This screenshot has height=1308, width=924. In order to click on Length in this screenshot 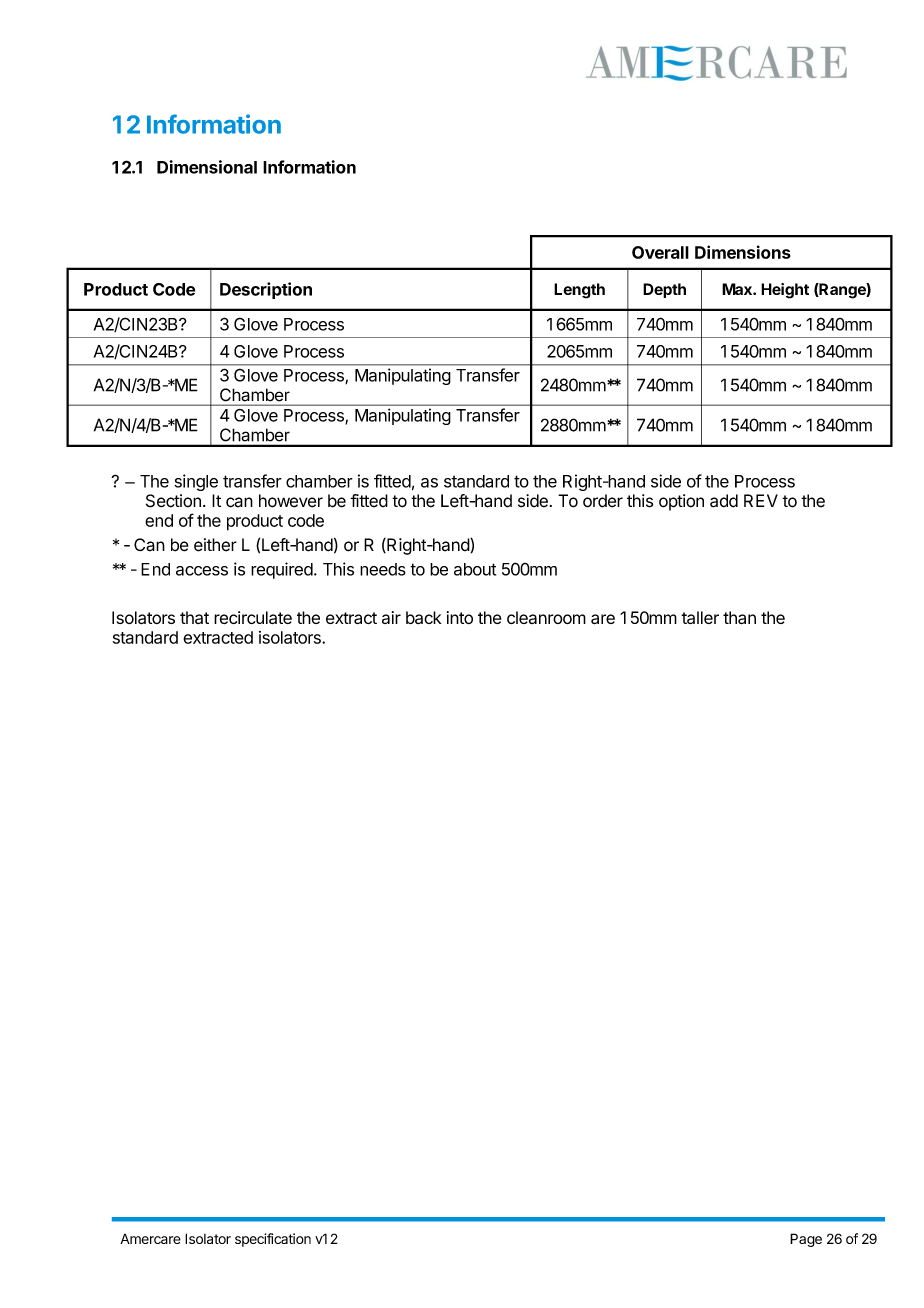, I will do `click(579, 291)`.
